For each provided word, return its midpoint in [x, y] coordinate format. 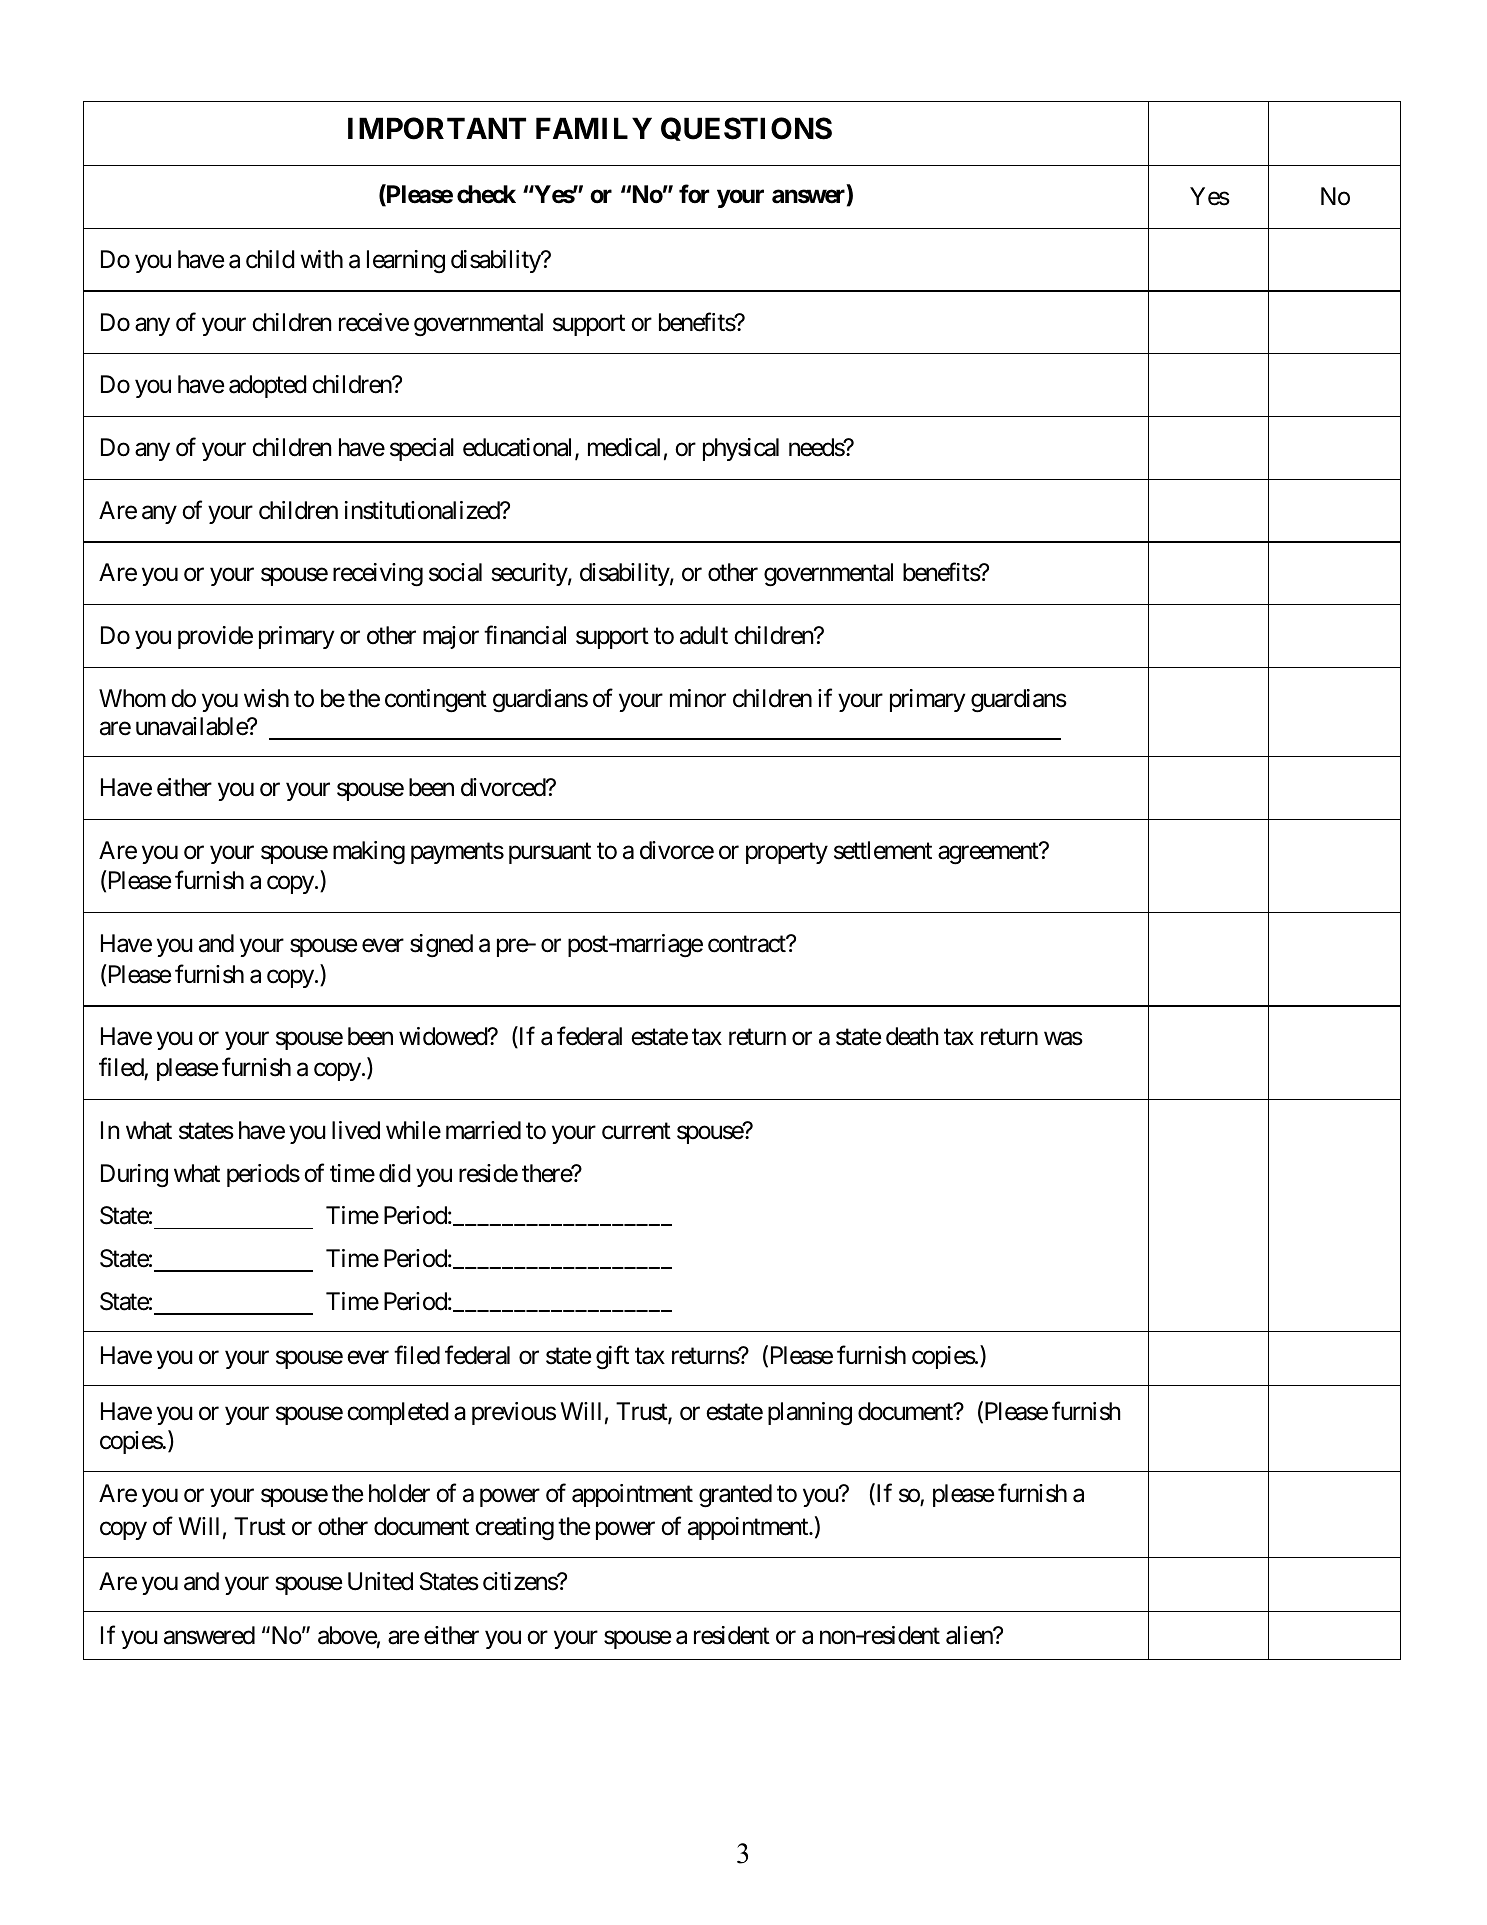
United [380, 1581]
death [912, 1036]
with [321, 259]
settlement [883, 850]
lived [356, 1130]
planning [810, 1414]
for [694, 194]
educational [519, 448]
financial [525, 635]
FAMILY [594, 128]
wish [266, 698]
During [134, 1176]
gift [612, 1357]
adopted [268, 386]
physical [741, 449]
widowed [444, 1036]
